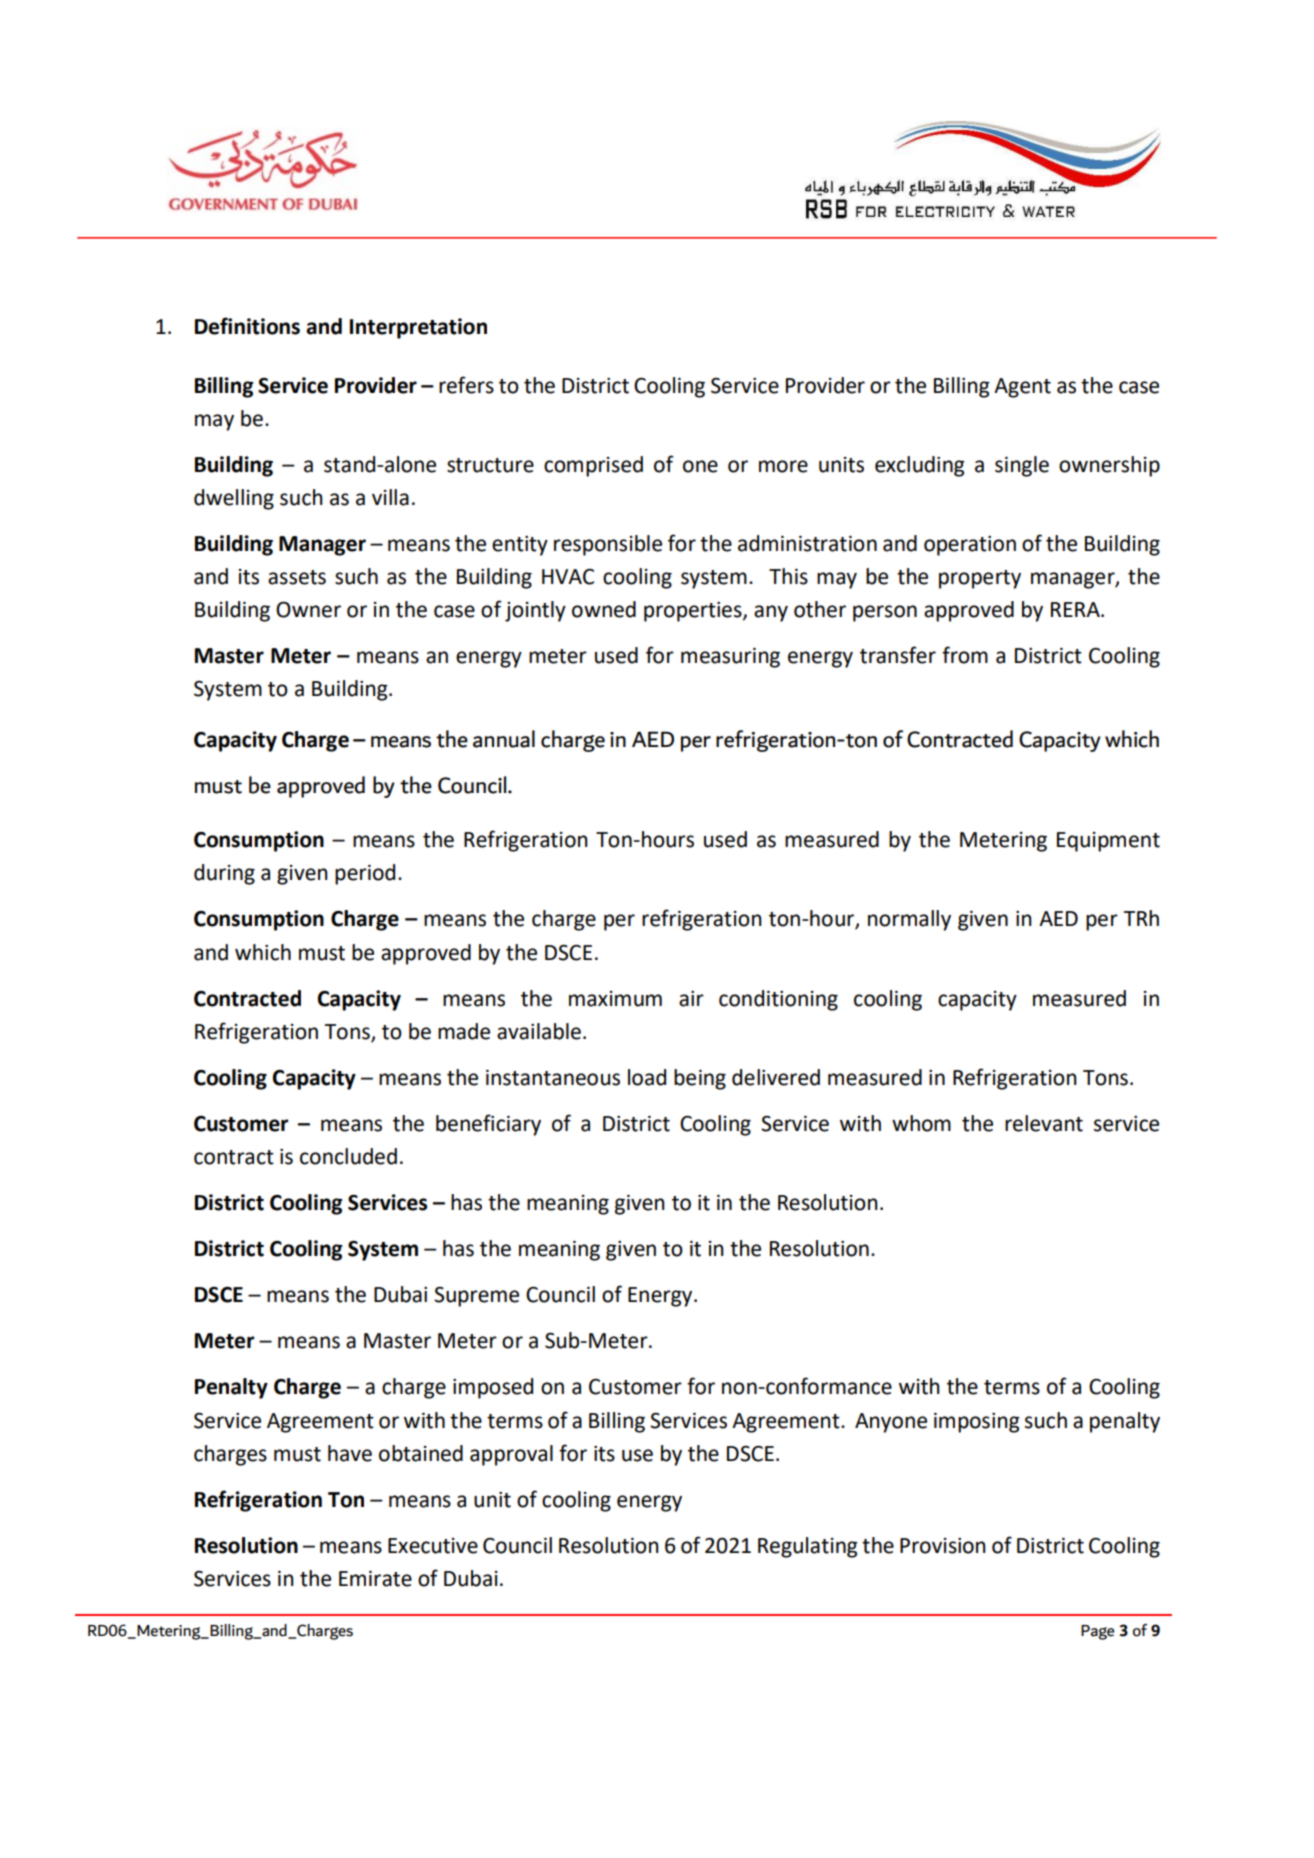 Image resolution: width=1314 pixels, height=1858 pixels. What do you see at coordinates (965, 655) in the screenshot?
I see `from` at bounding box center [965, 655].
